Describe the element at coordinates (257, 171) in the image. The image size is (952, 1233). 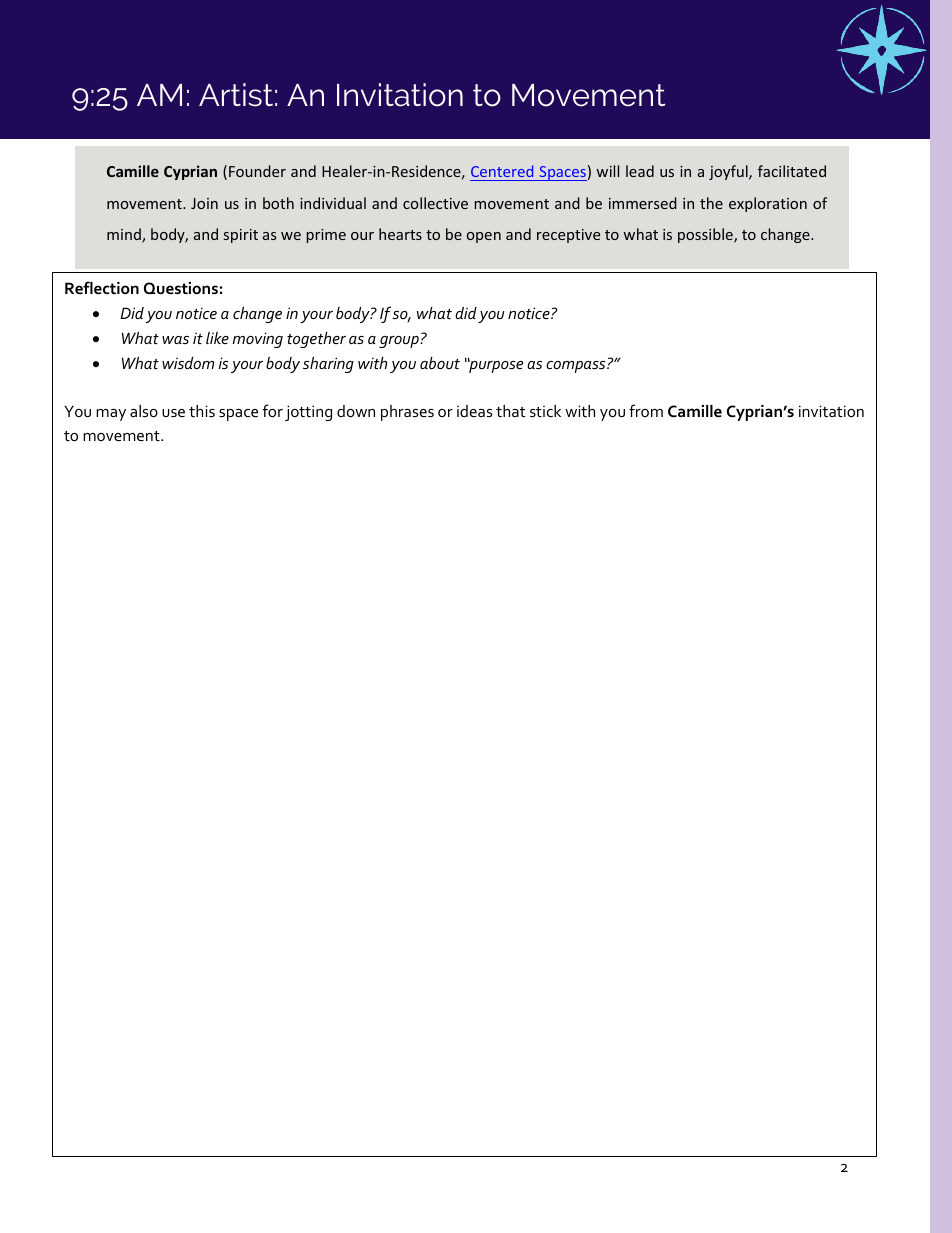
I see `Founder` at that location.
